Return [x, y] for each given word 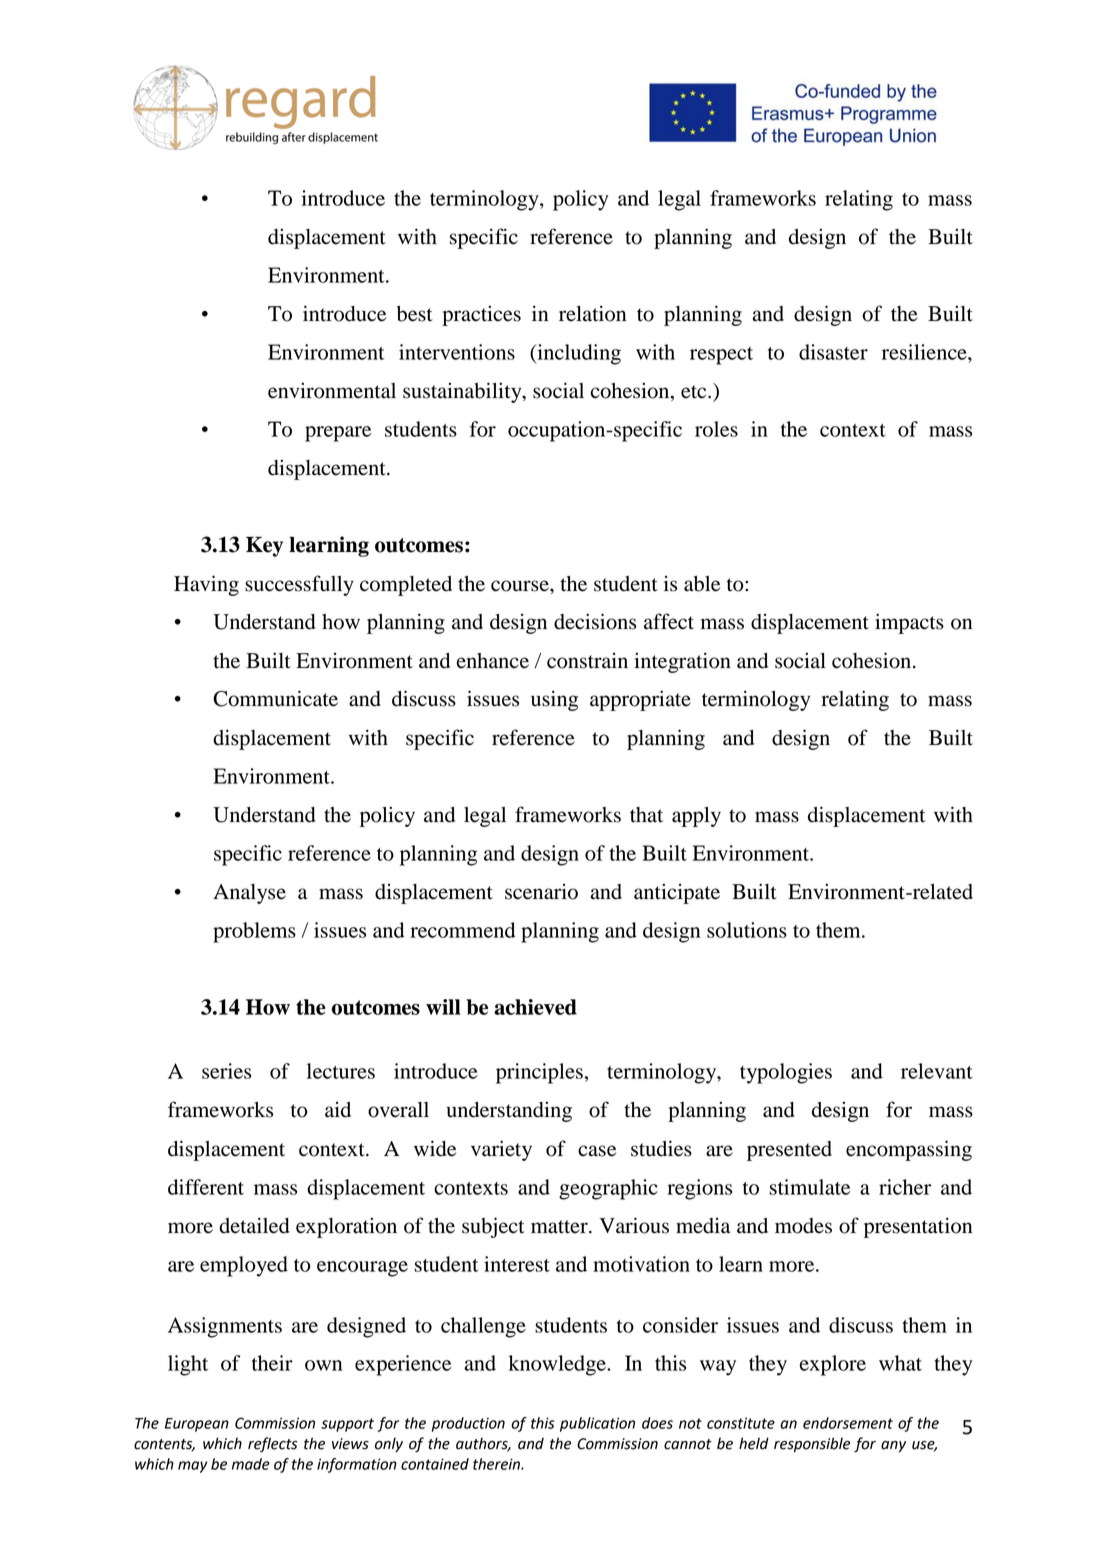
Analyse [249, 894]
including [578, 354]
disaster [833, 352]
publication [597, 1424]
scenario [541, 892]
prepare [338, 434]
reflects [273, 1444]
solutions [747, 930]
